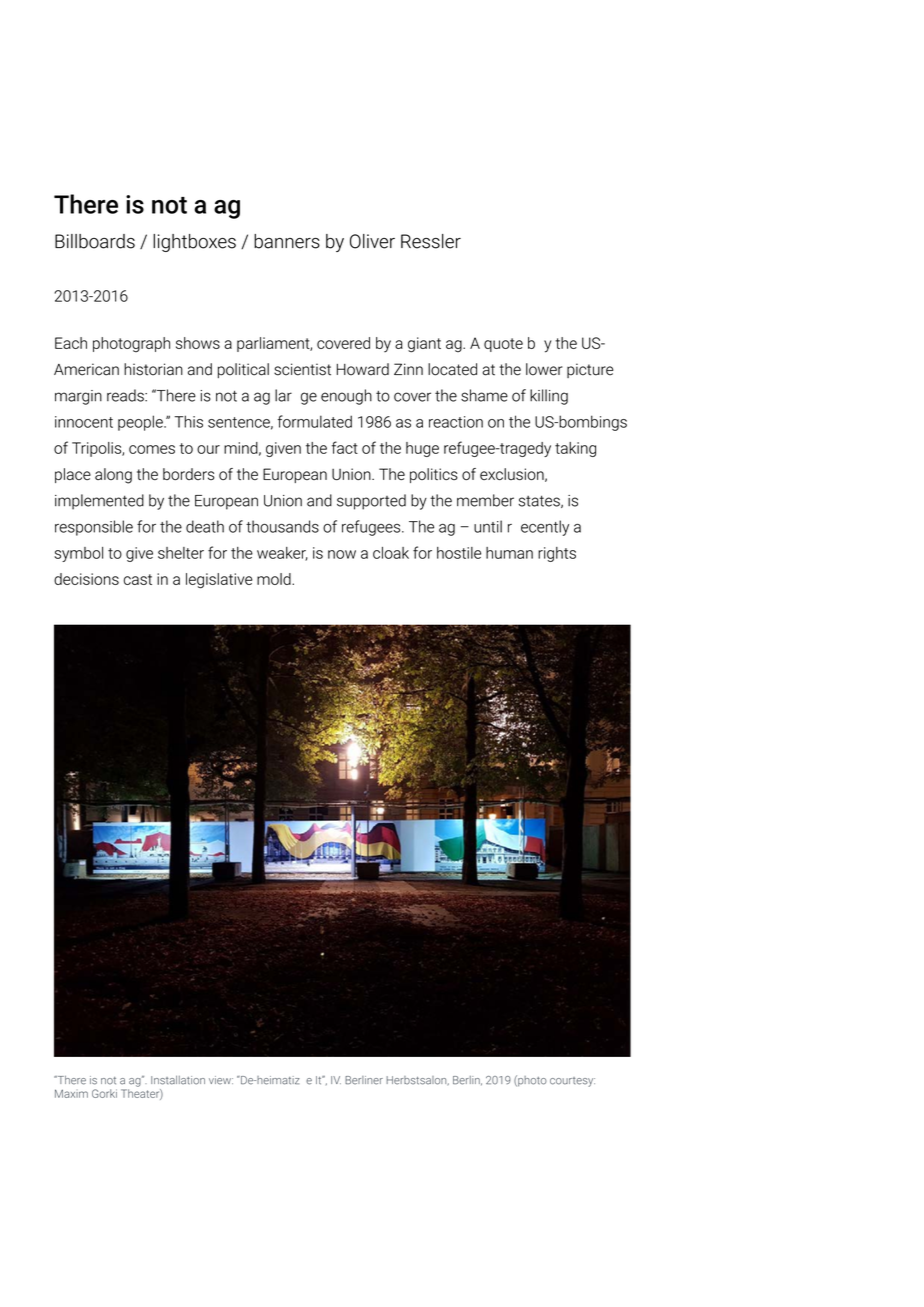 This screenshot has width=924, height=1307. Describe the element at coordinates (219, 581) in the screenshot. I see `legislative` at that location.
